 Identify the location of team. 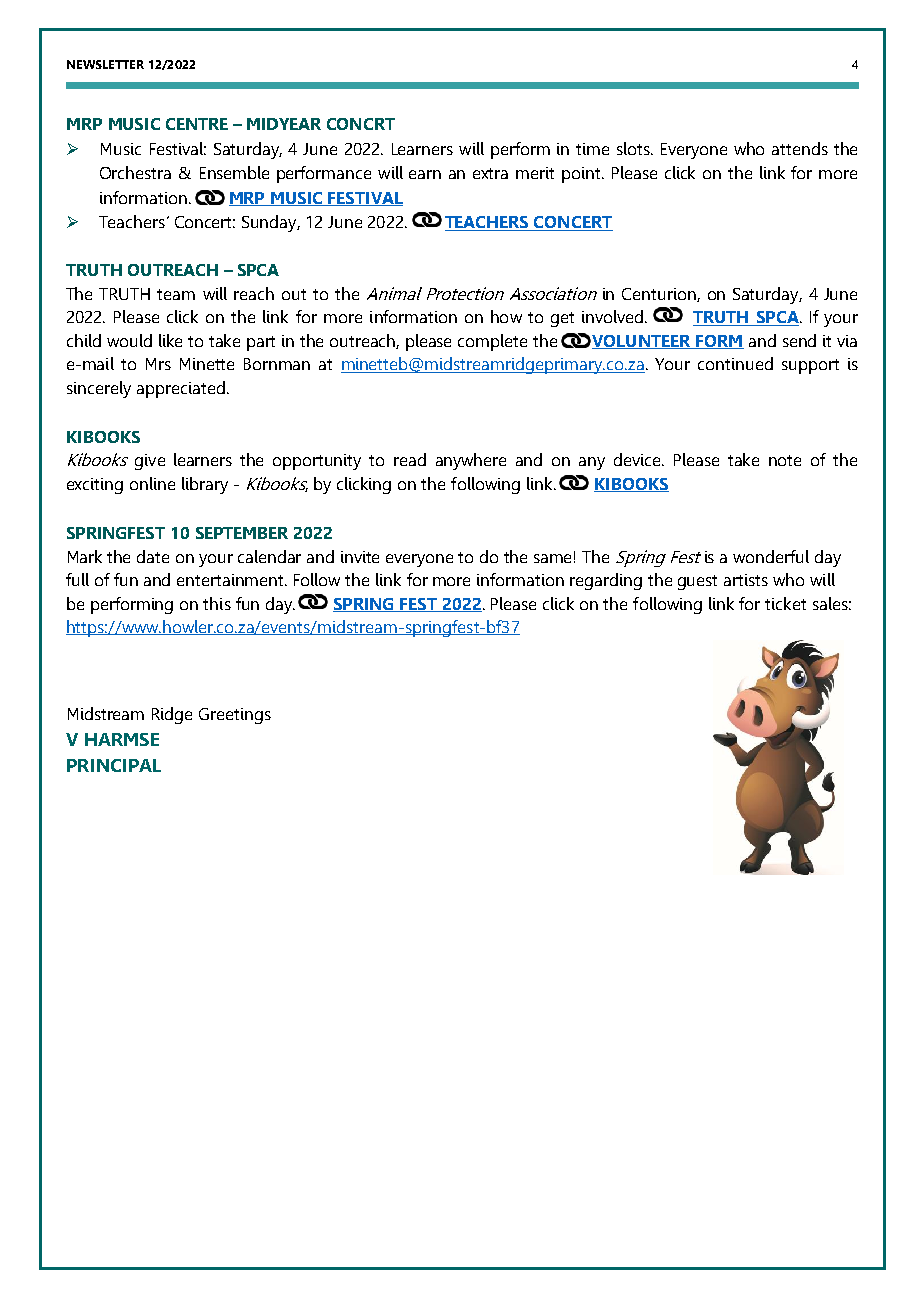
(176, 294).
